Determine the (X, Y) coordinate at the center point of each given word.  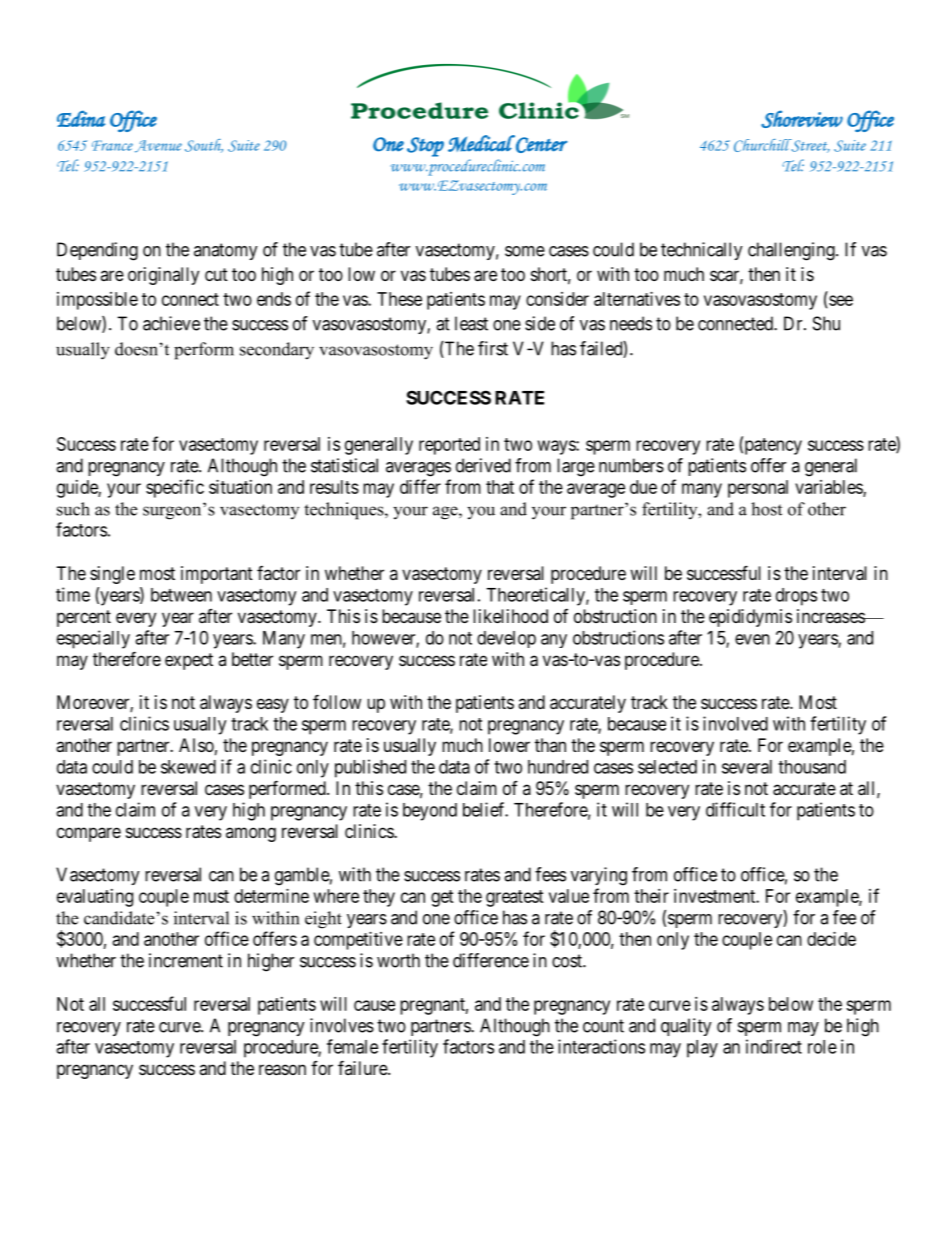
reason (282, 1070)
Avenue (158, 146)
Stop (425, 147)
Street (809, 146)
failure (363, 1067)
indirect (774, 1046)
